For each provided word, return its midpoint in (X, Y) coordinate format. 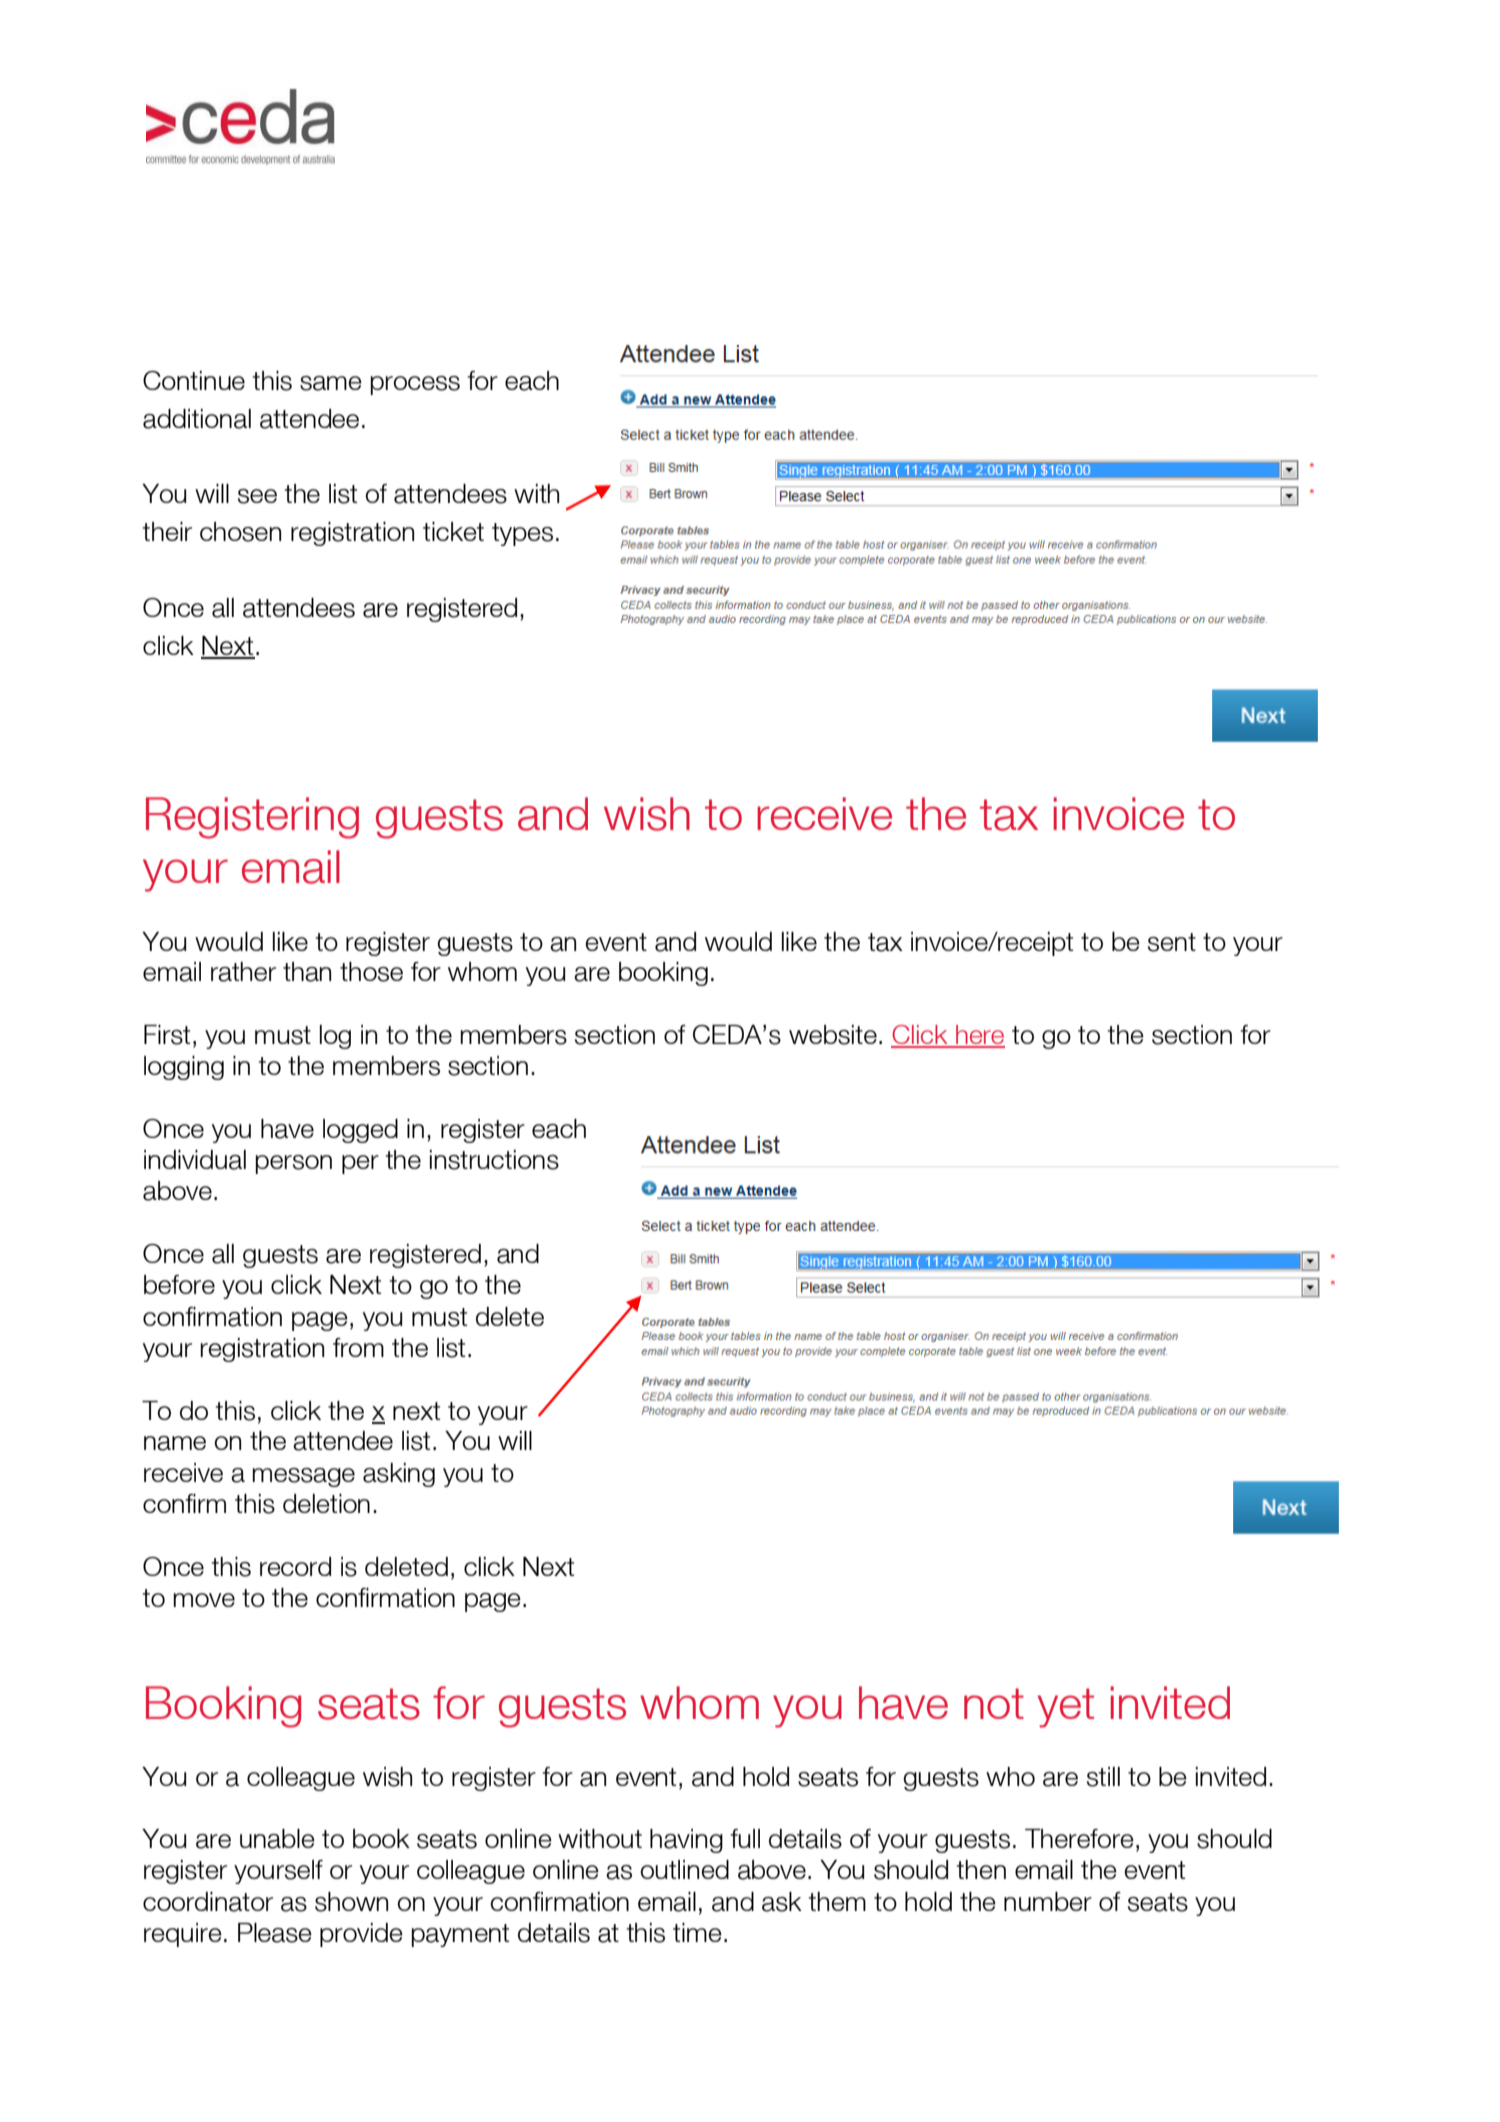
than (307, 972)
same (331, 383)
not (994, 1703)
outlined (684, 1869)
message (303, 1477)
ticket (453, 531)
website (833, 1035)
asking (399, 1475)
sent (1172, 942)
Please (275, 1933)
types (522, 534)
